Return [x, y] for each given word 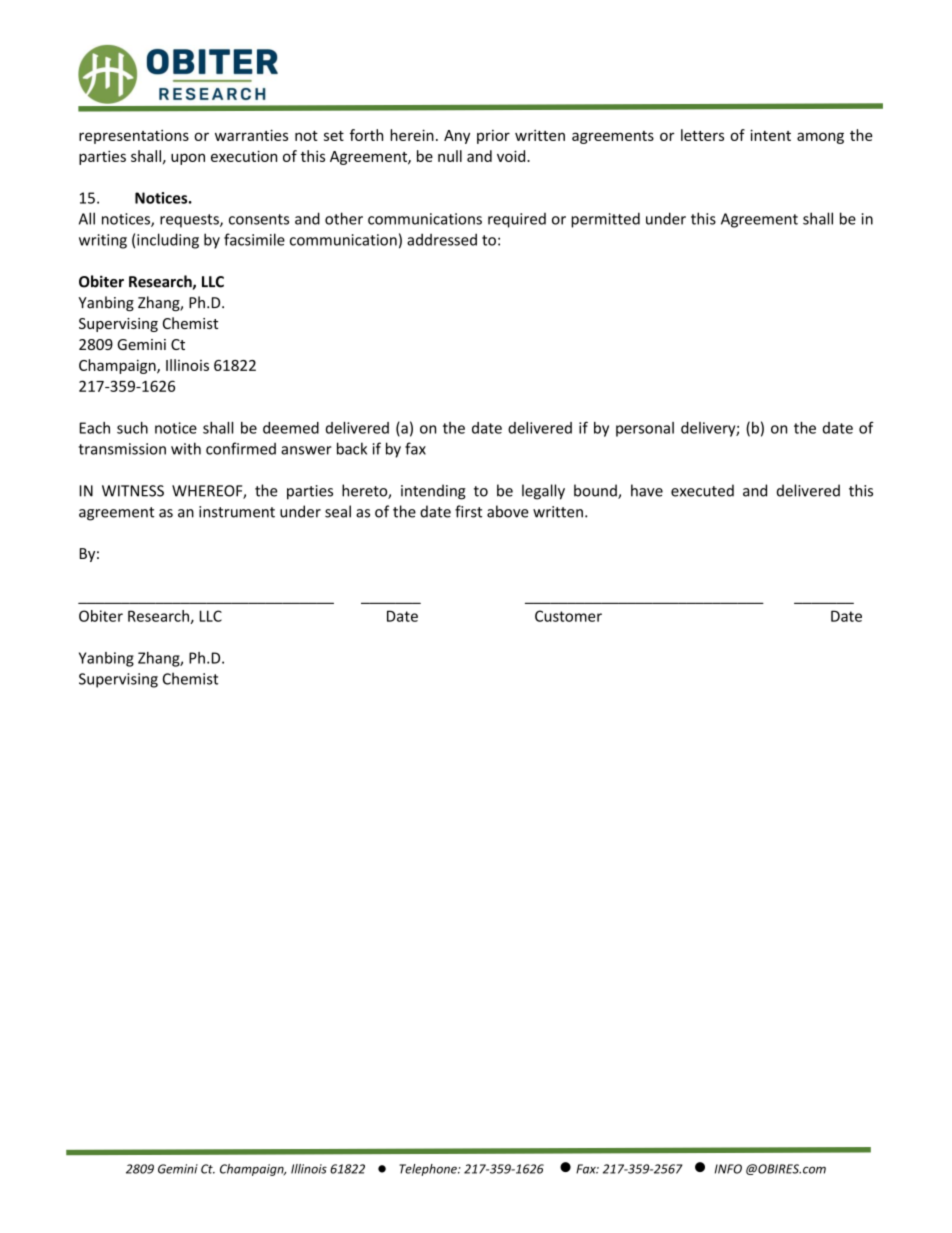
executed [702, 490]
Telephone [429, 1170]
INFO [728, 1169]
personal [645, 429]
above [508, 511]
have [647, 490]
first [468, 511]
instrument [237, 512]
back [352, 448]
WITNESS [133, 491]
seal [338, 511]
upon [188, 159]
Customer [568, 616]
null [450, 156]
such [132, 428]
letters [702, 135]
